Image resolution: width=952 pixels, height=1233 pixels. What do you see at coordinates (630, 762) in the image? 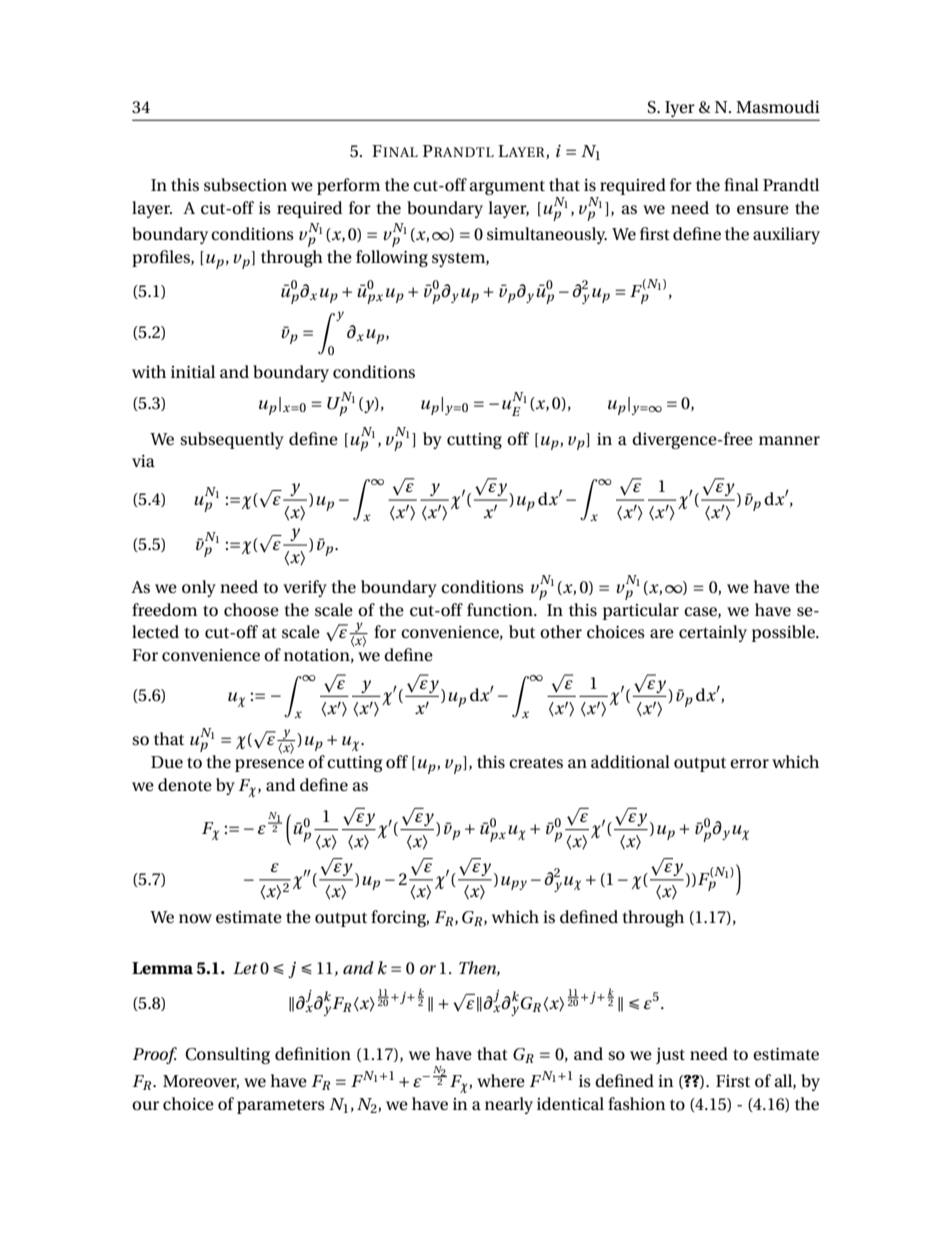
I see `additional` at bounding box center [630, 762].
